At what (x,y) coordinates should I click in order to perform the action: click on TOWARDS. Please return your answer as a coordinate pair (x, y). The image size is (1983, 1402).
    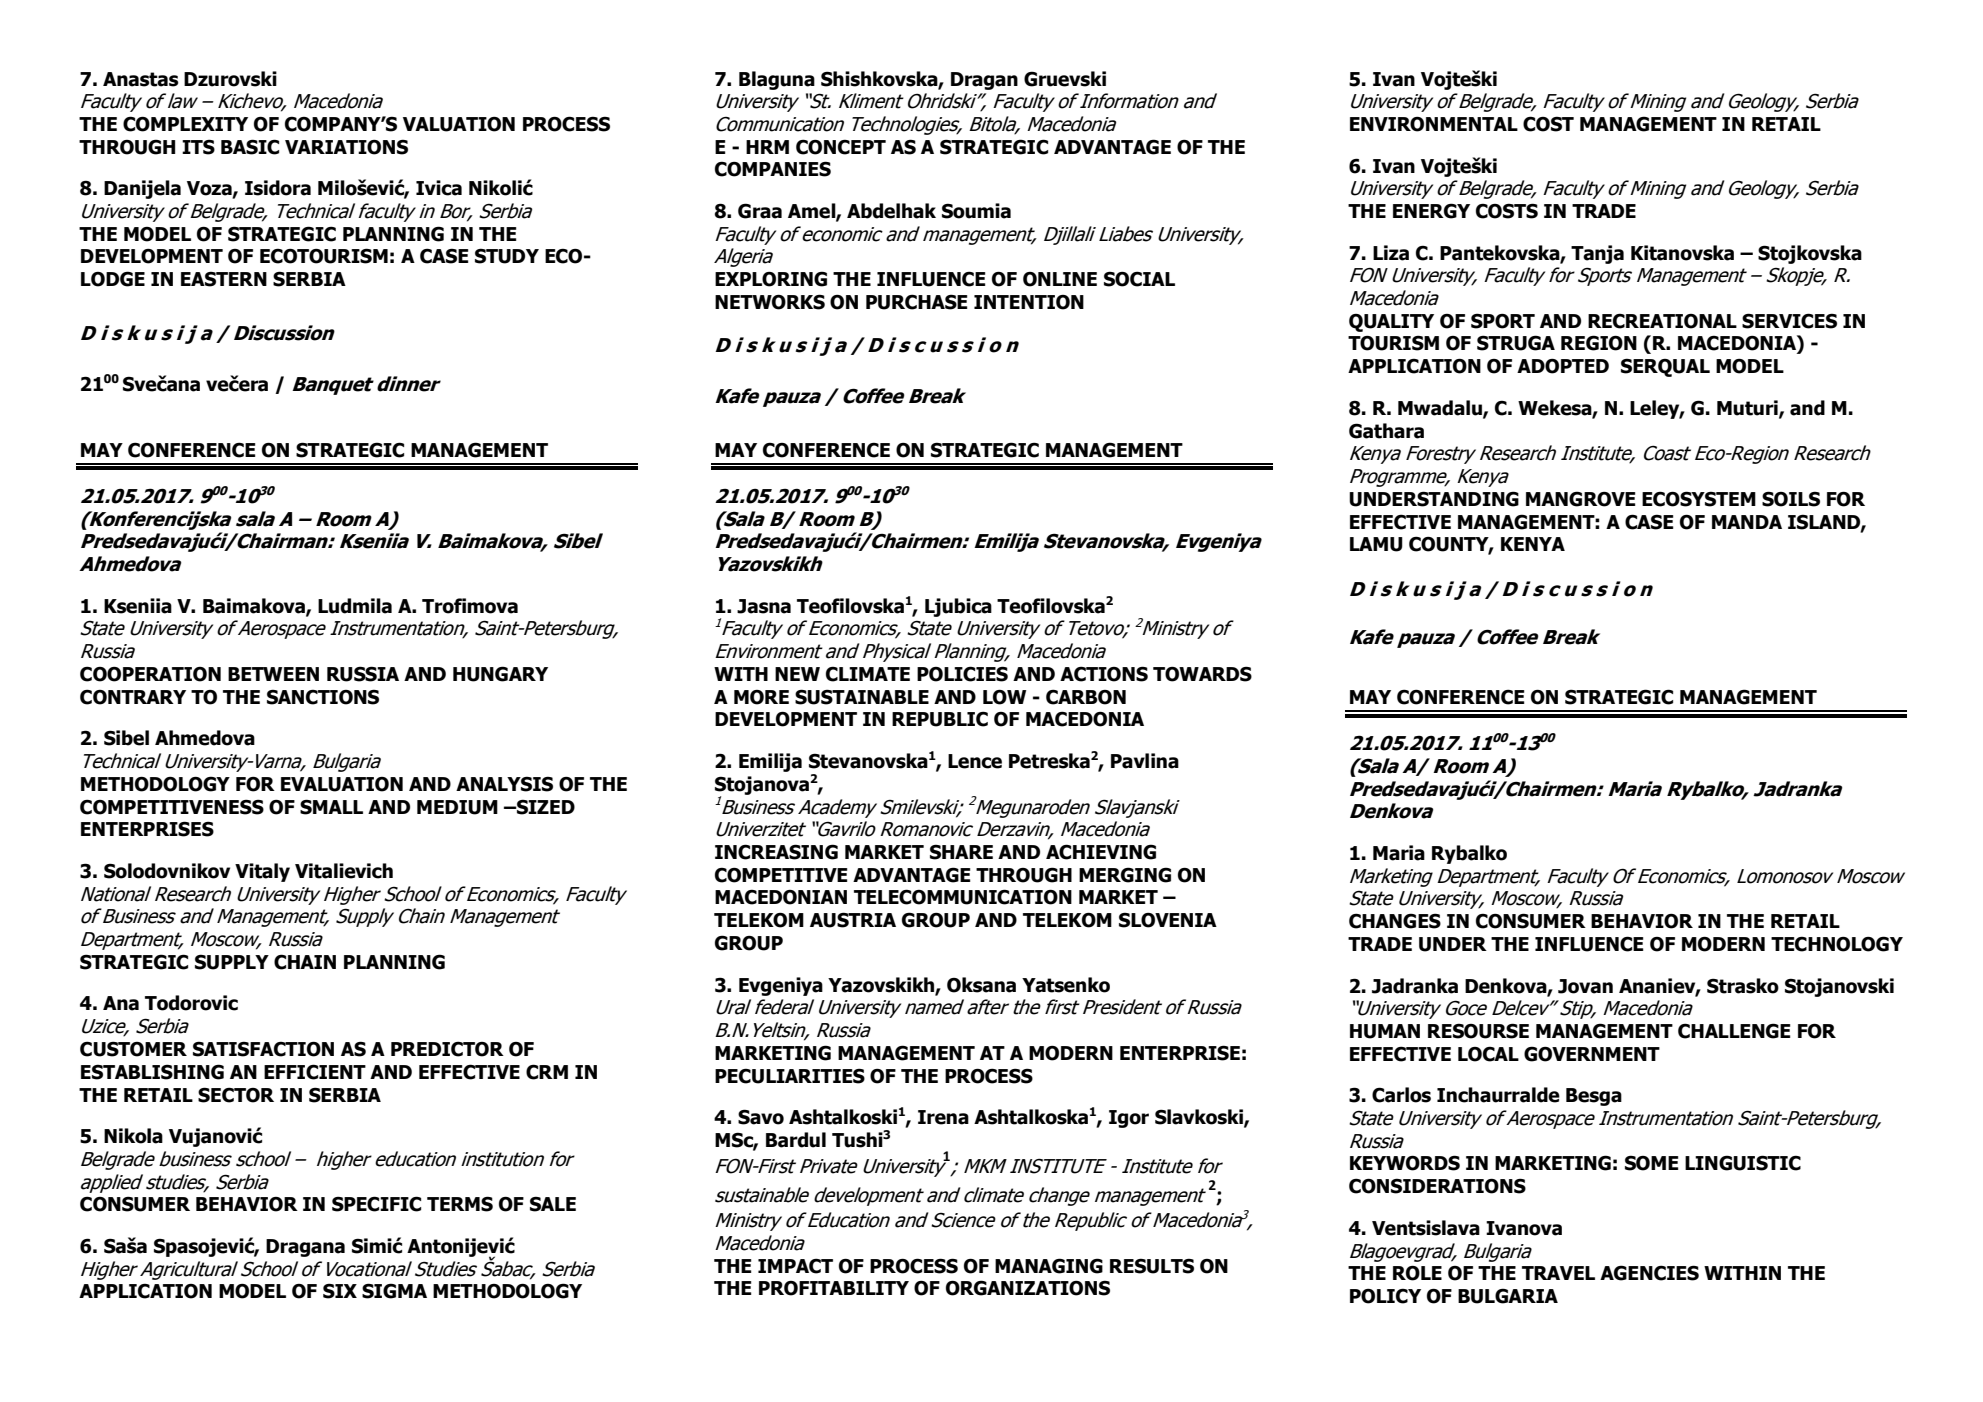
    Looking at the image, I should click on (1202, 674).
